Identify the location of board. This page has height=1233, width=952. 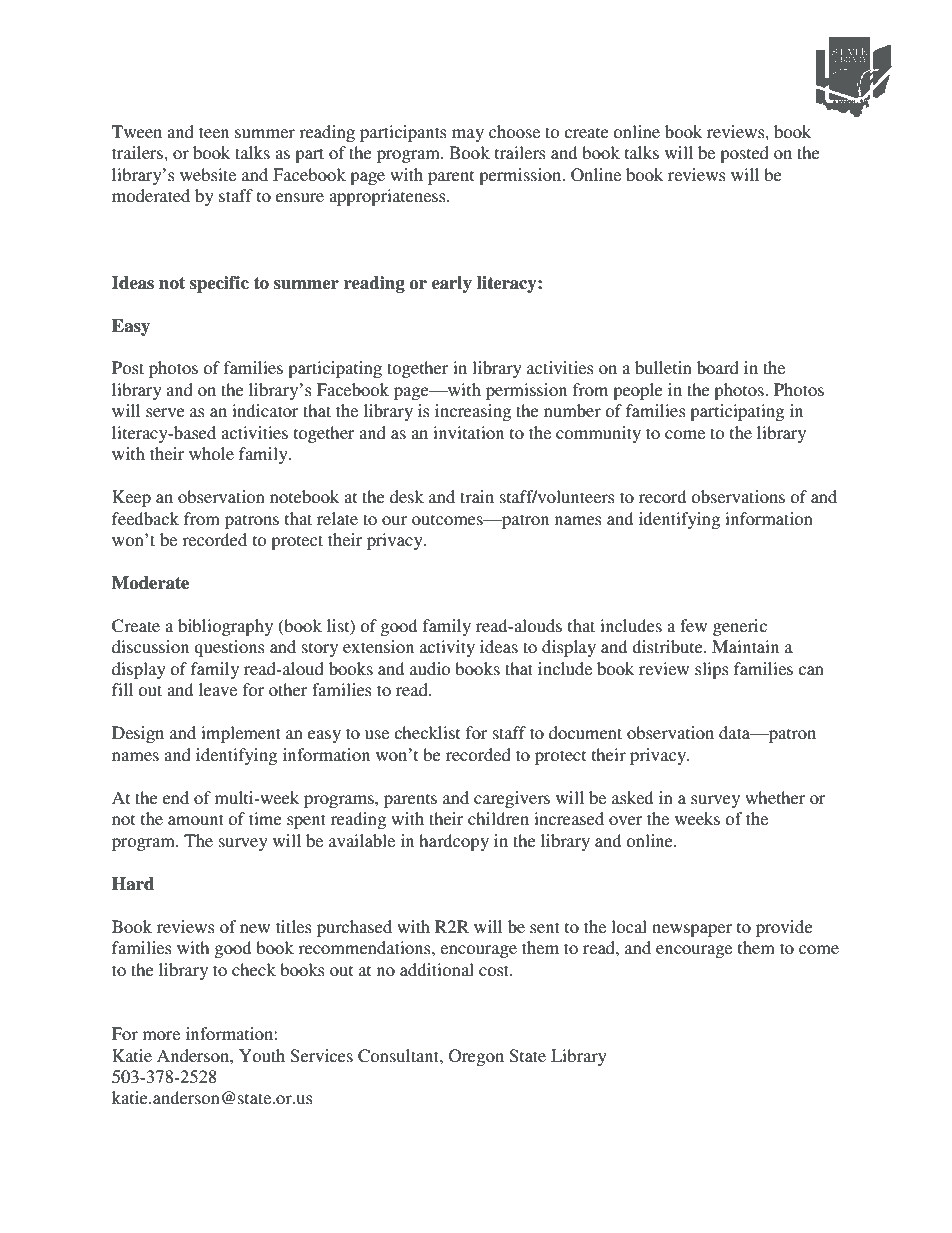
(718, 367).
